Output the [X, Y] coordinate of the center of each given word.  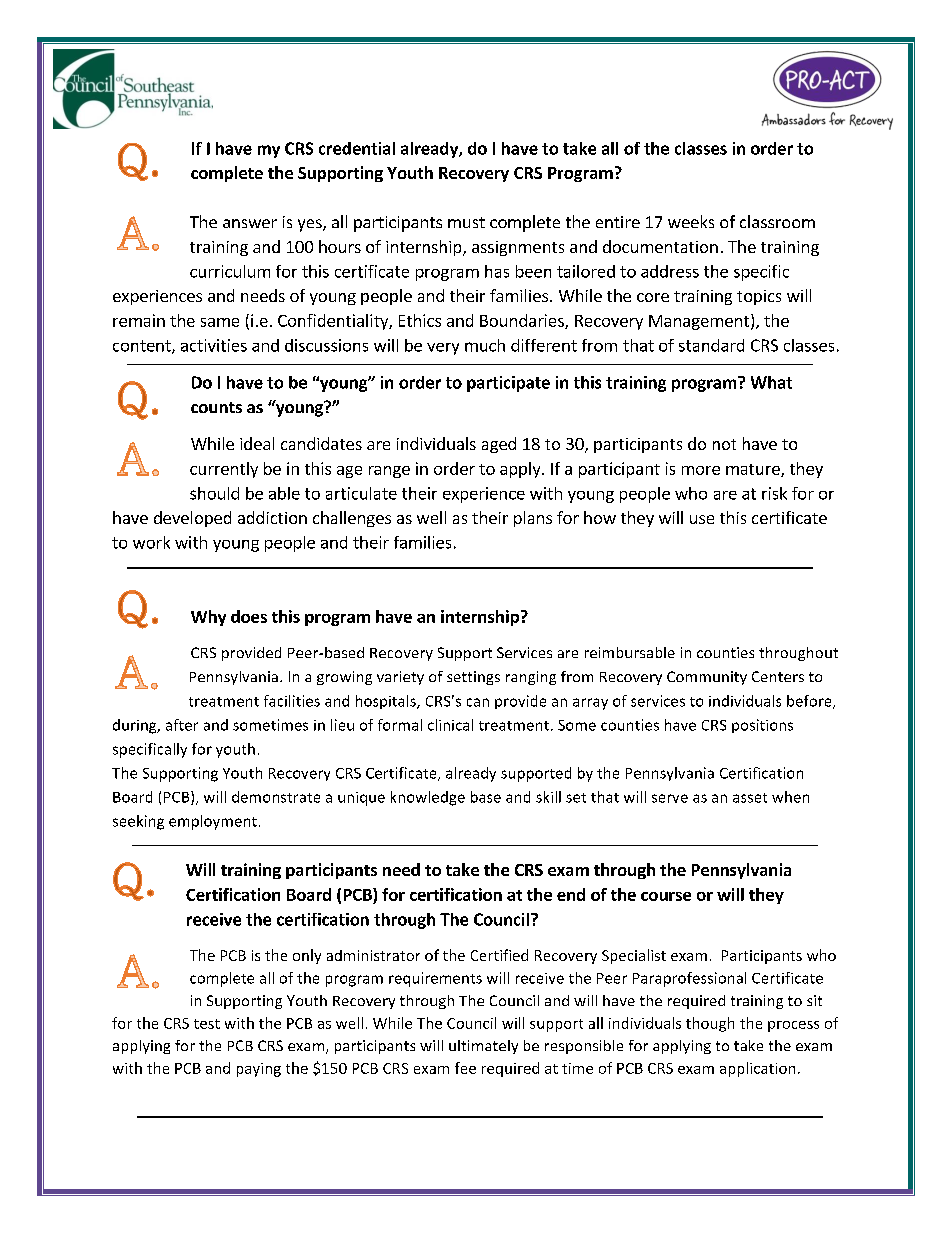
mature [754, 470]
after [182, 725]
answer [250, 223]
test [207, 1024]
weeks [691, 221]
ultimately [483, 1047]
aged [499, 445]
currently [224, 470]
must [466, 222]
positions [762, 726]
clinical [450, 725]
